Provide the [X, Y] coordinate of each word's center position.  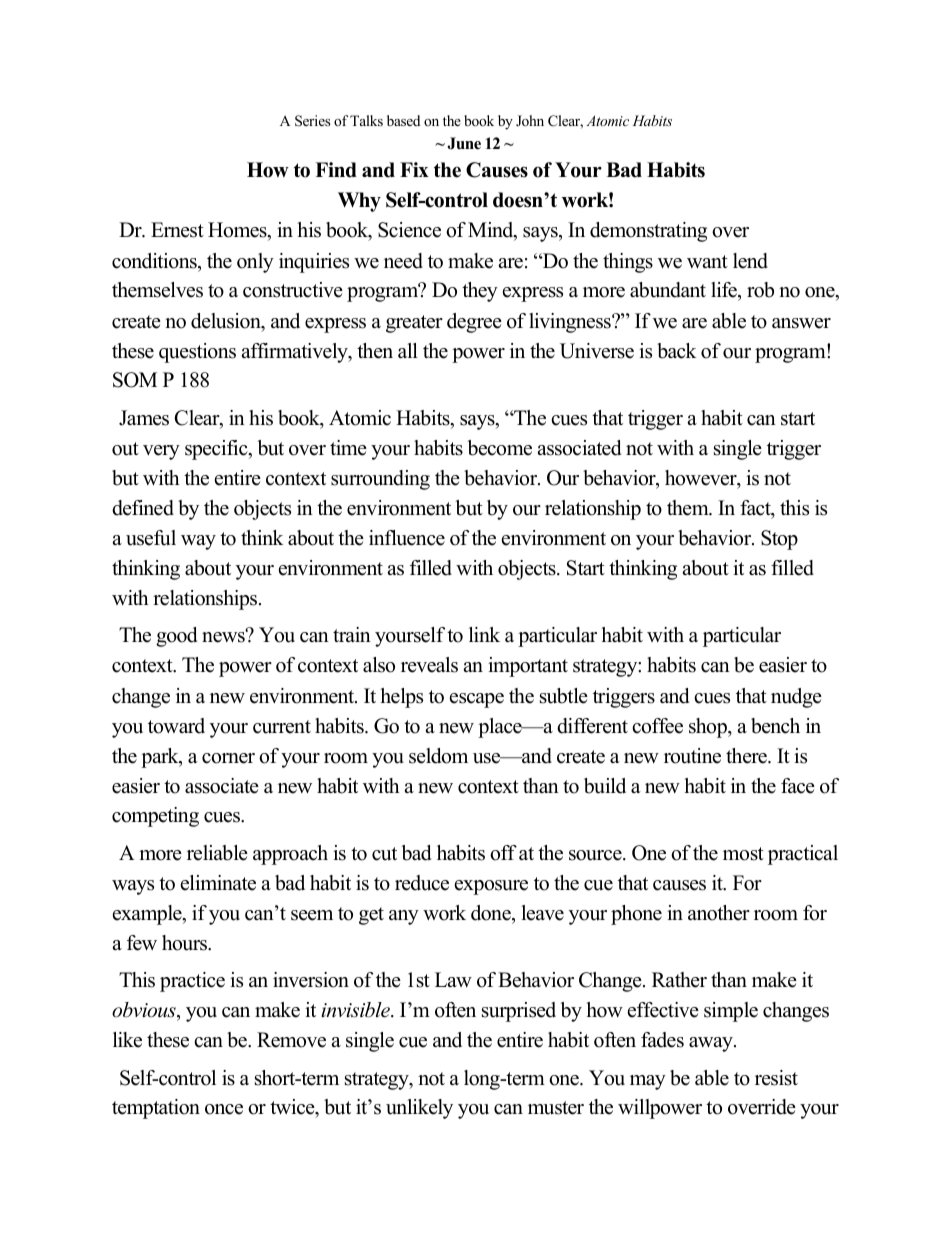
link [484, 634]
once [224, 1109]
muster [556, 1108]
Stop [779, 540]
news [224, 636]
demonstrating [648, 232]
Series [312, 121]
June [464, 143]
